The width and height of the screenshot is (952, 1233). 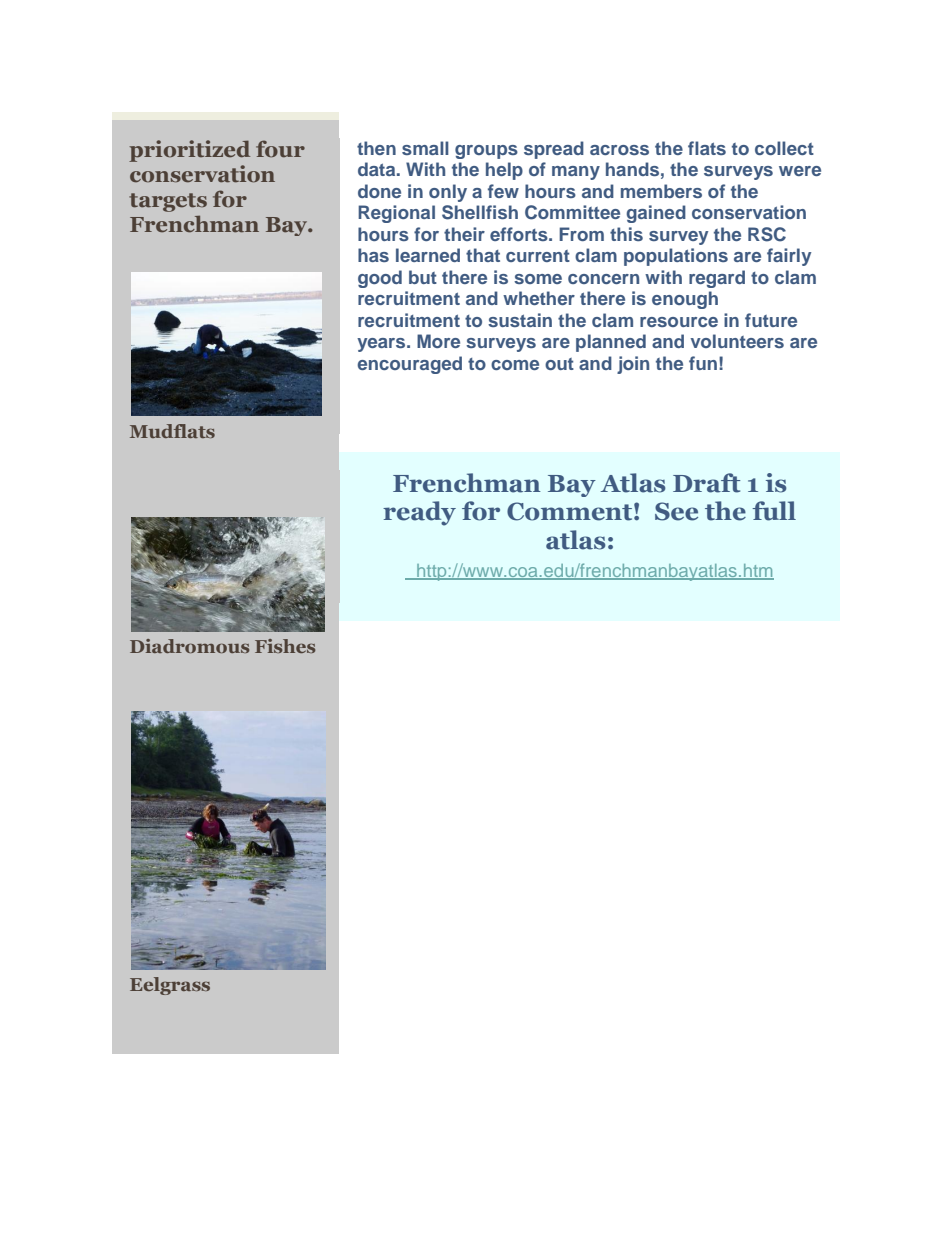 What do you see at coordinates (515, 365) in the screenshot?
I see `come` at bounding box center [515, 365].
